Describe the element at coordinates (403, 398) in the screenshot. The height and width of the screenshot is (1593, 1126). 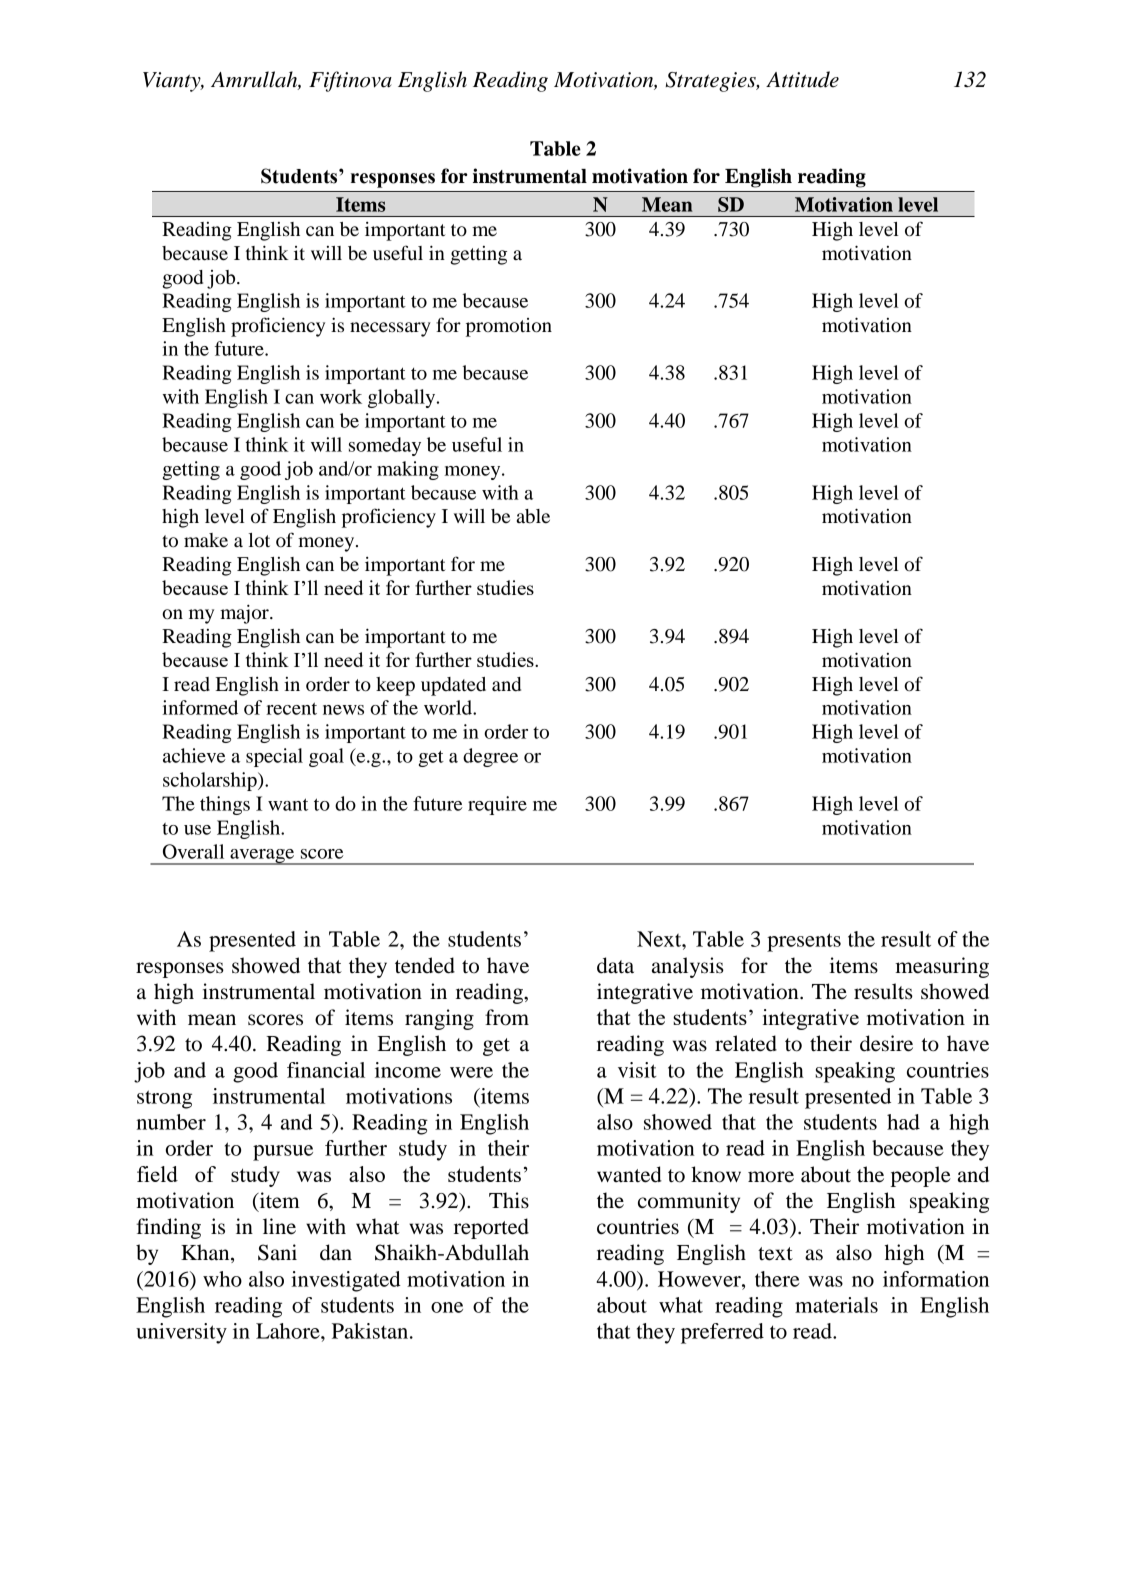
I see `globally` at that location.
